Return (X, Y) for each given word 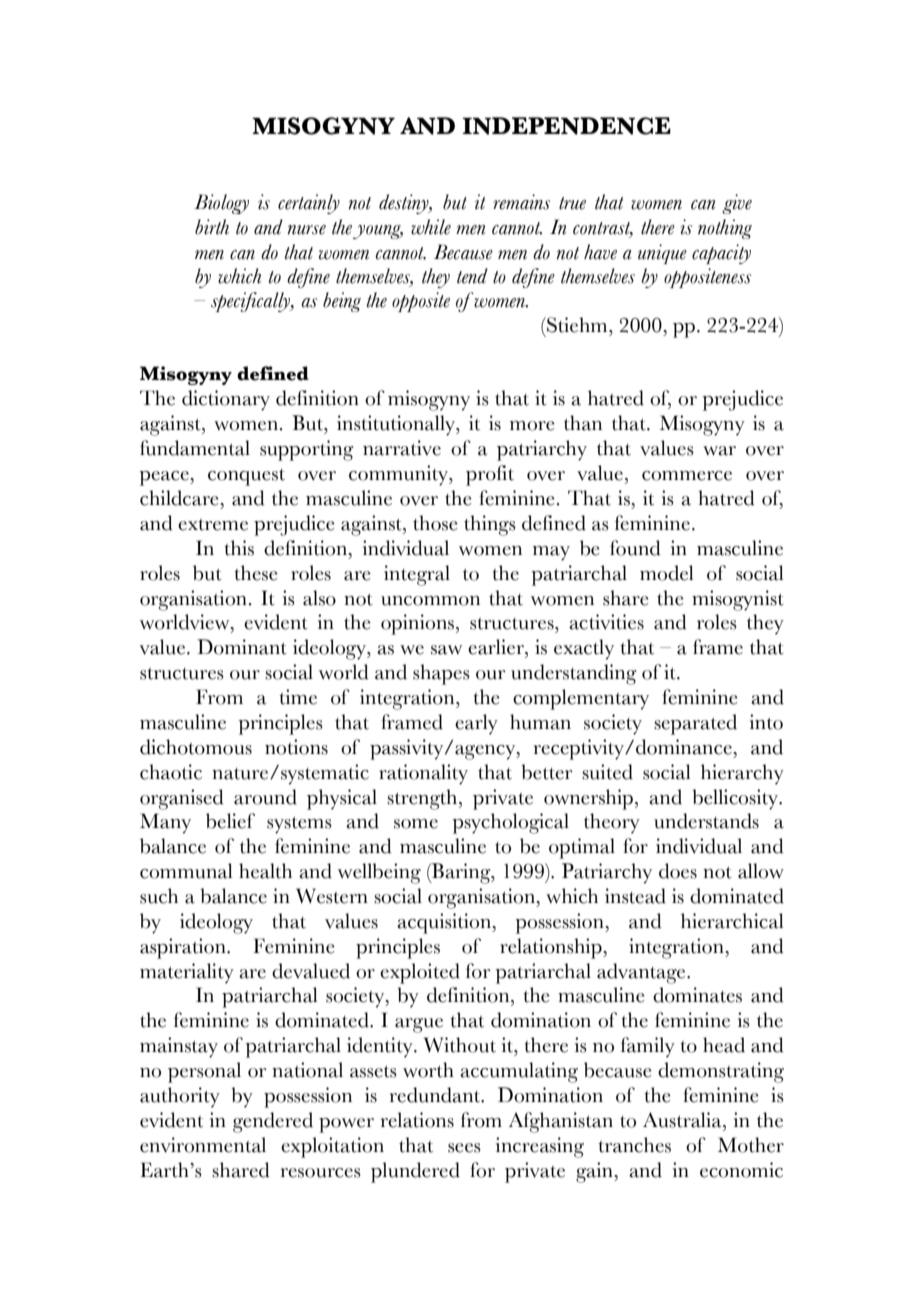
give (737, 204)
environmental (203, 1145)
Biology (221, 204)
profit (490, 475)
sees (464, 1148)
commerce (687, 476)
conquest (246, 477)
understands (706, 821)
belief (230, 821)
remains (521, 202)
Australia (683, 1120)
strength (423, 799)
